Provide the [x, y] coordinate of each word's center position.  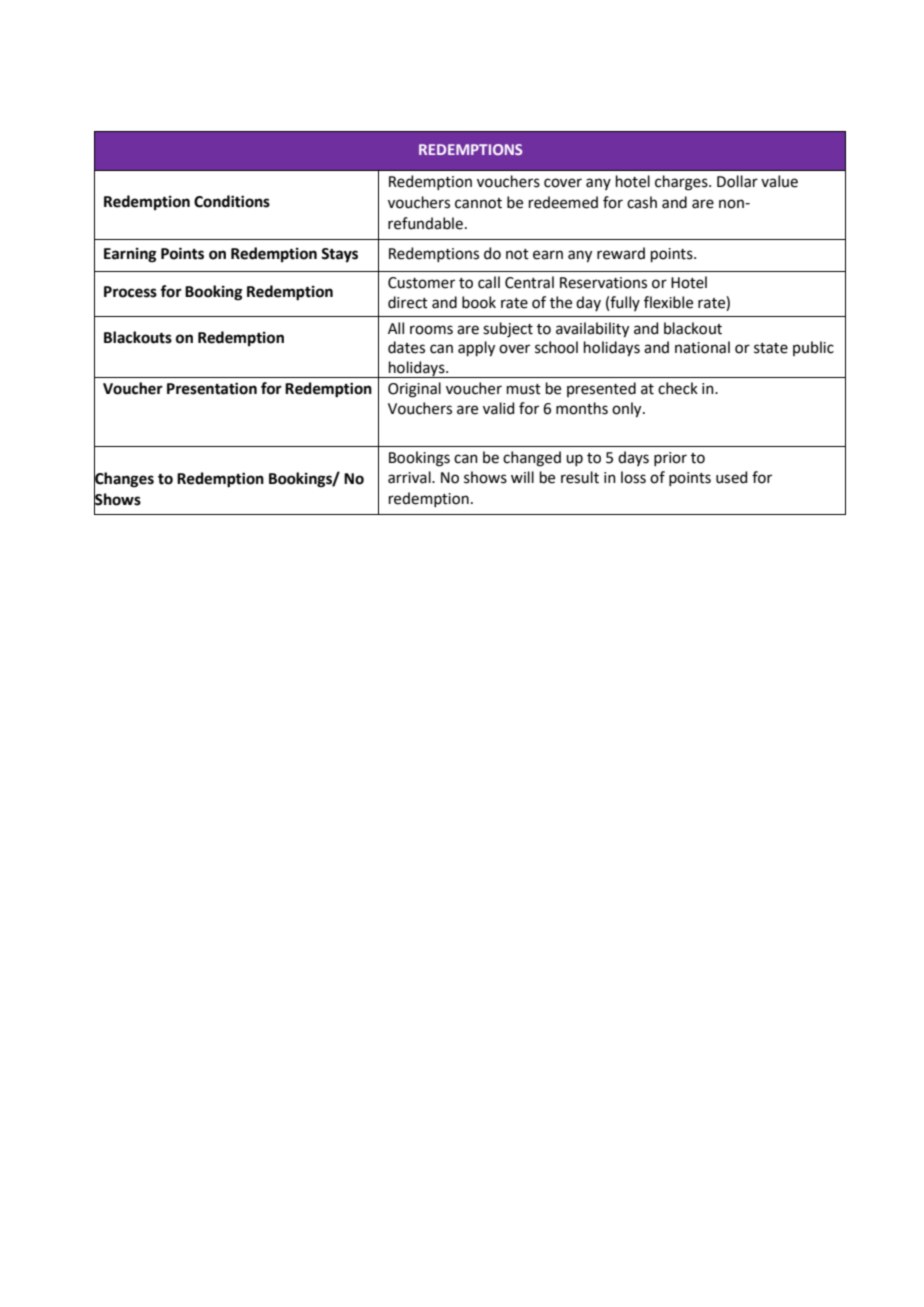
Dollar [737, 181]
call [489, 282]
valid [498, 408]
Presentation [212, 388]
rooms [431, 330]
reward [621, 253]
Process [130, 292]
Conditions [232, 201]
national [702, 347]
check [678, 388]
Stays [339, 255]
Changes [124, 479]
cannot [478, 203]
